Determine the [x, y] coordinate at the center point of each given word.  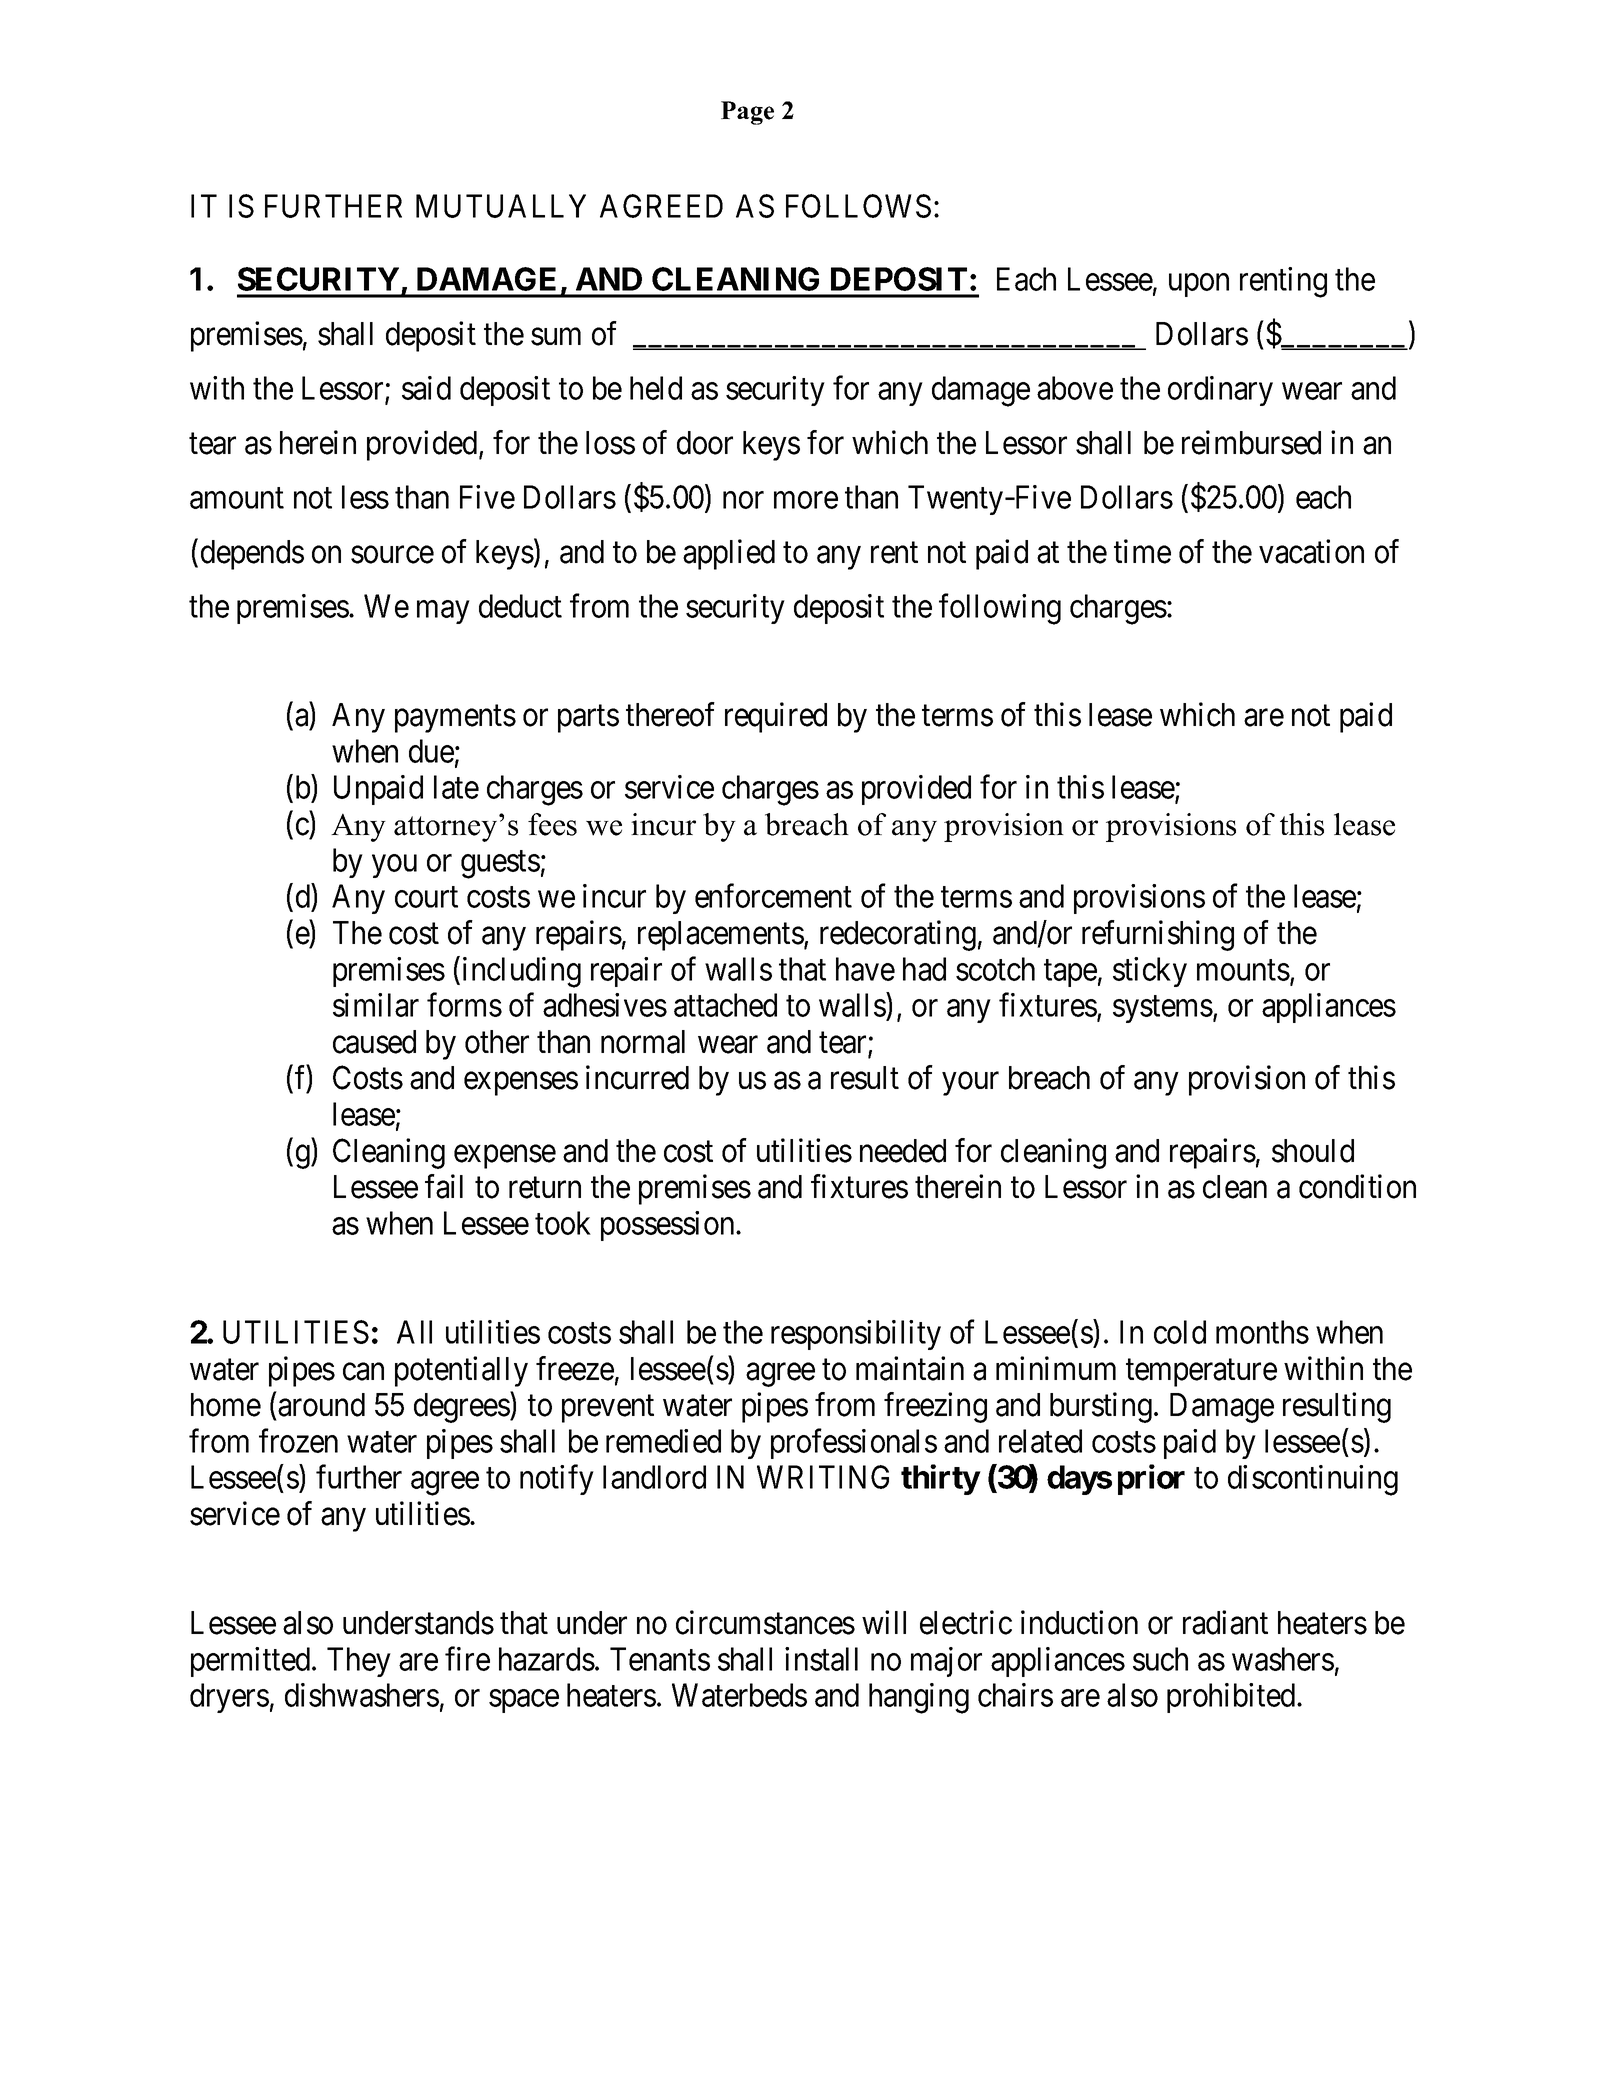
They [359, 1662]
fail [444, 1186]
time [1142, 551]
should [1313, 1151]
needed [903, 1151]
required [776, 717]
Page [747, 113]
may [443, 612]
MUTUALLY [501, 206]
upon [1199, 285]
